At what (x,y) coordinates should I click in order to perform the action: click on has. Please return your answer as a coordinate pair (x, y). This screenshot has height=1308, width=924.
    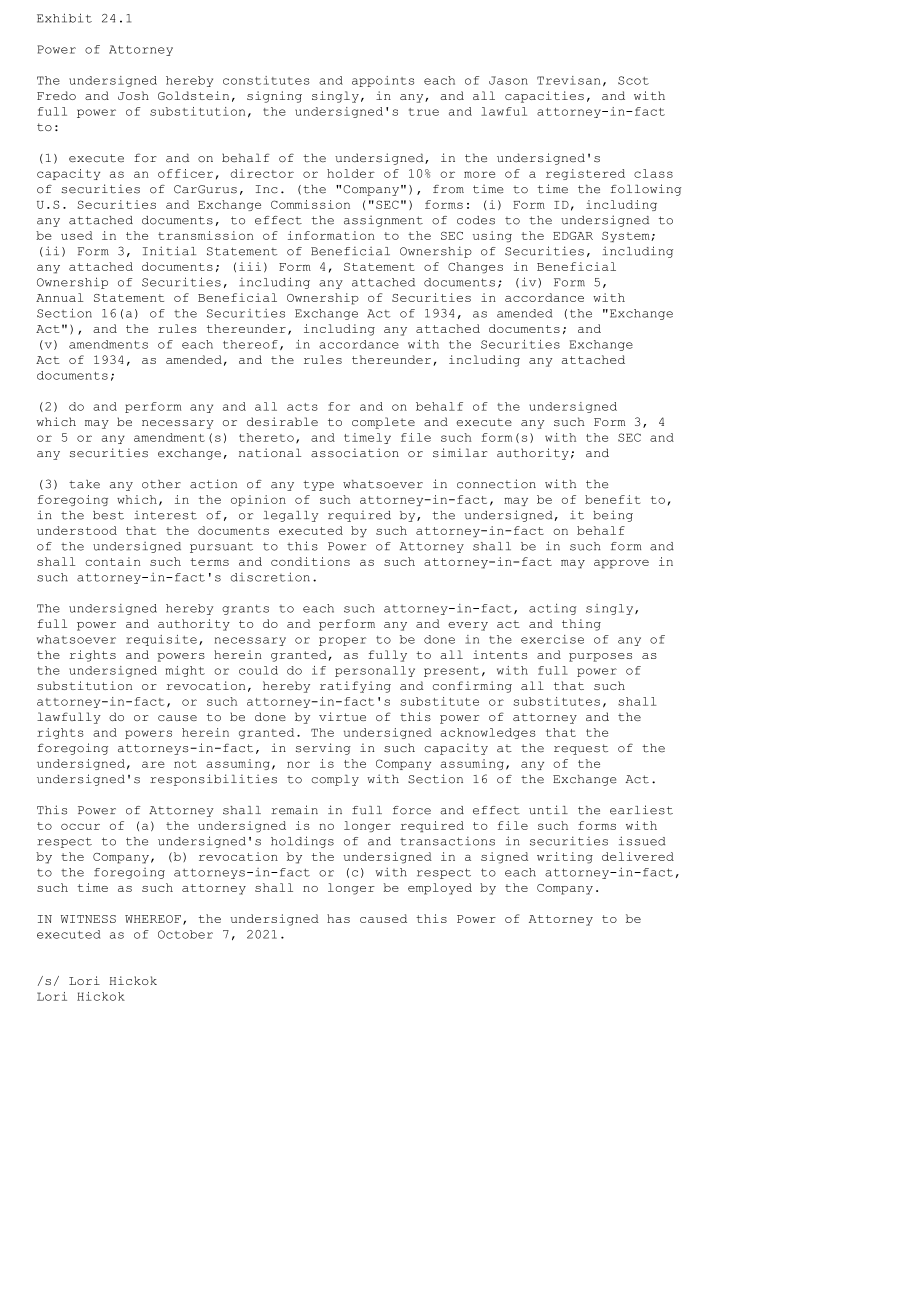
    Looking at the image, I should click on (338, 918).
